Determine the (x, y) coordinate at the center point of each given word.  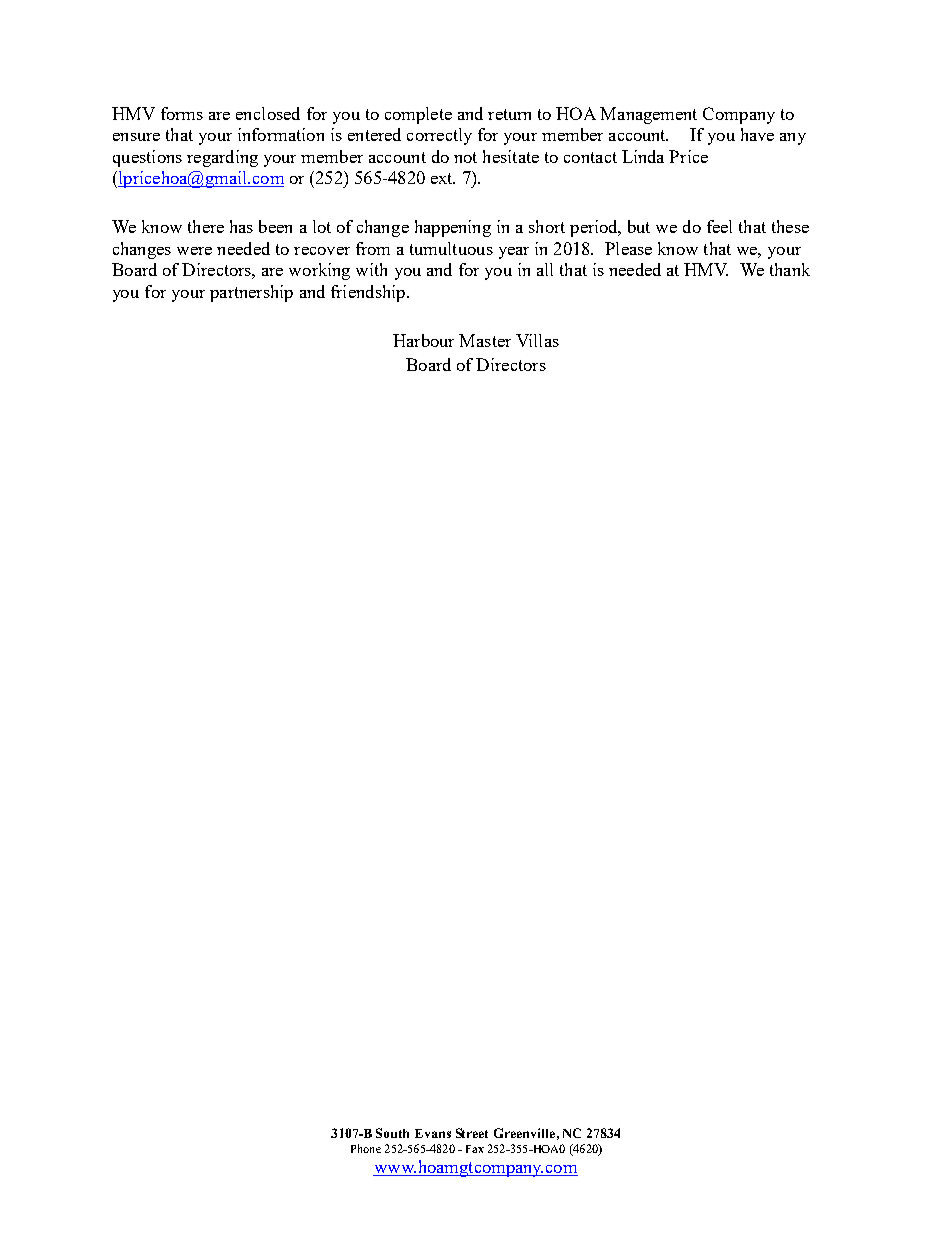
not (465, 157)
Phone (366, 1148)
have (757, 134)
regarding (222, 158)
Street (472, 1133)
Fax (475, 1149)
